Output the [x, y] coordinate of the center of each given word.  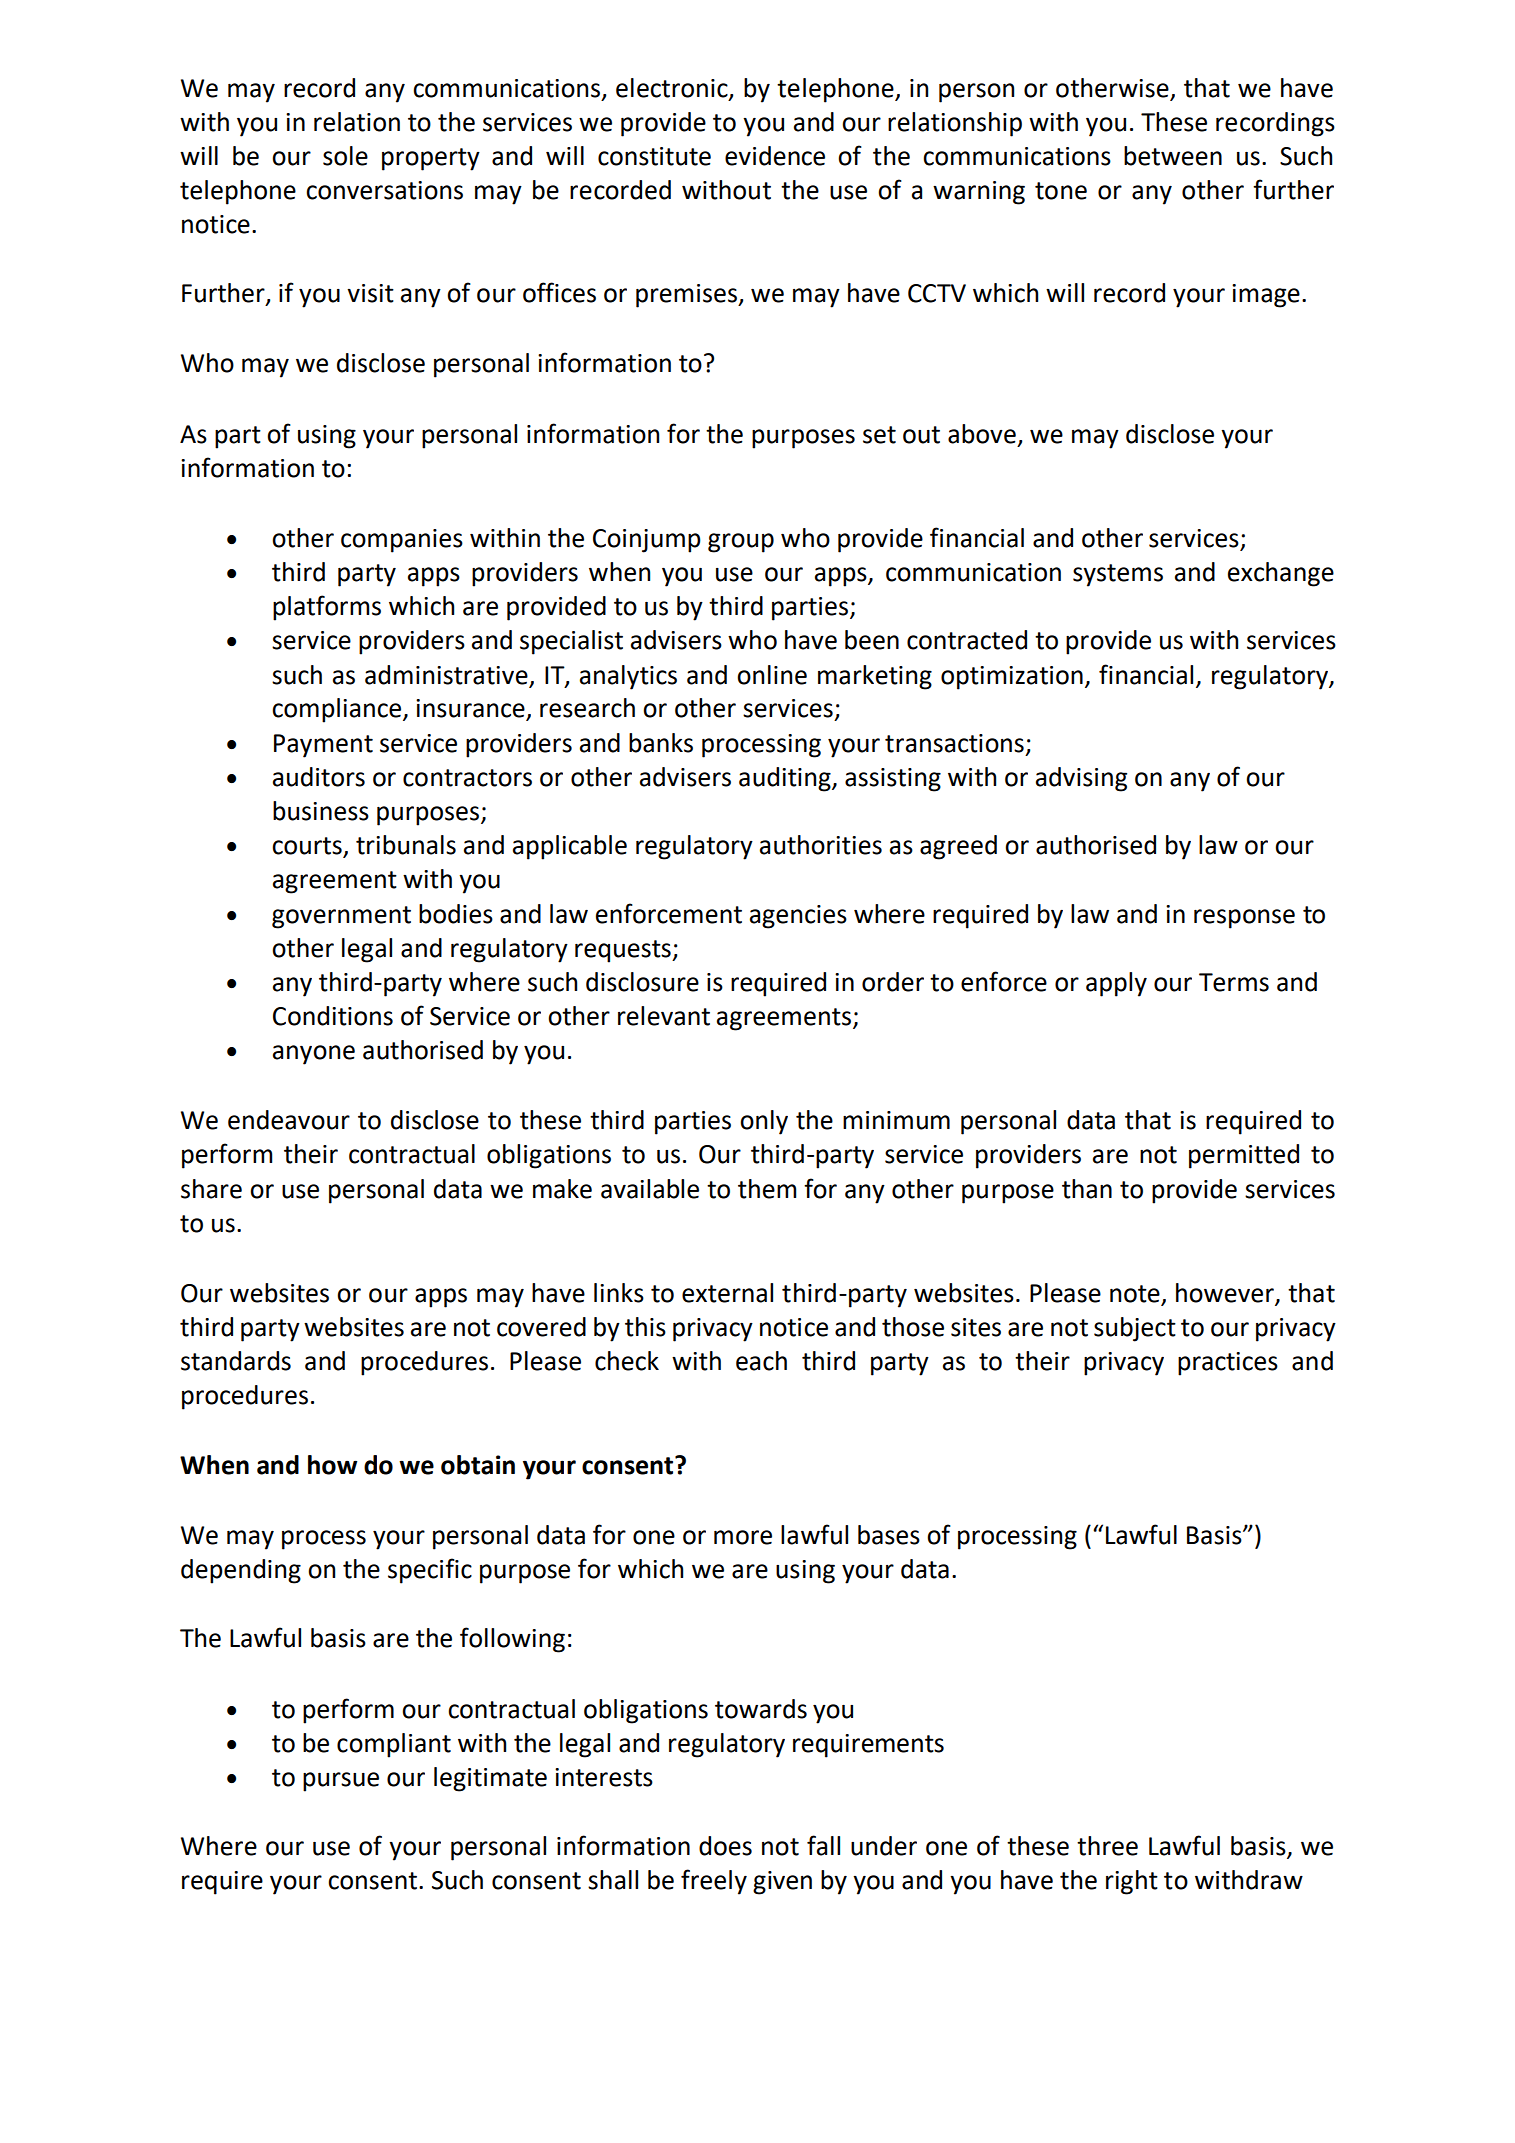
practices [1228, 1364]
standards [236, 1361]
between [1173, 156]
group [741, 543]
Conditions [333, 1016]
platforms [327, 608]
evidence [775, 156]
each [761, 1361]
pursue [341, 1782]
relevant [664, 1016]
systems [1118, 575]
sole [345, 156]
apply [1116, 984]
